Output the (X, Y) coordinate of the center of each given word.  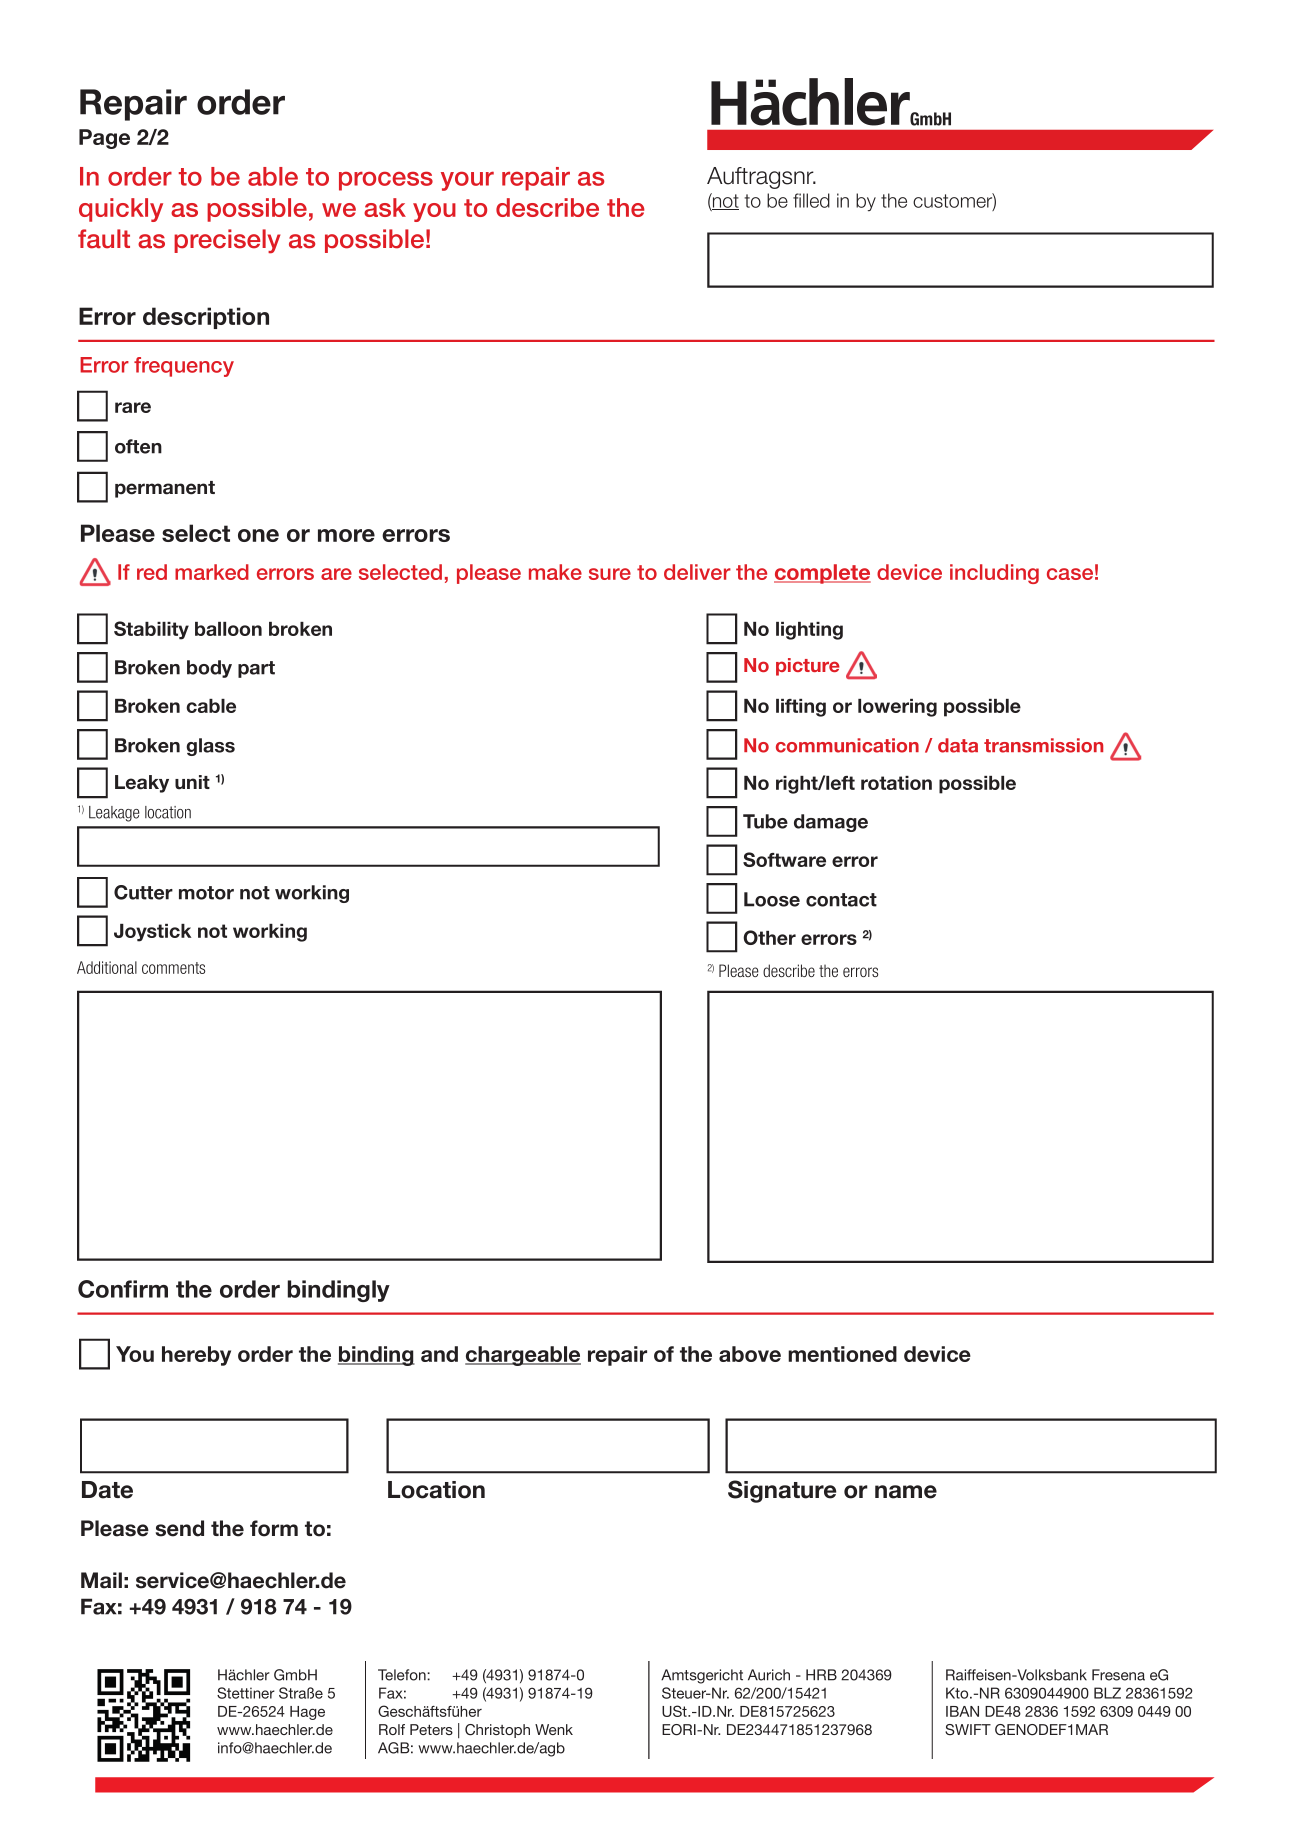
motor (206, 893)
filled (811, 200)
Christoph (497, 1731)
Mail (101, 1580)
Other (769, 937)
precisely (227, 241)
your (467, 181)
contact (841, 900)
